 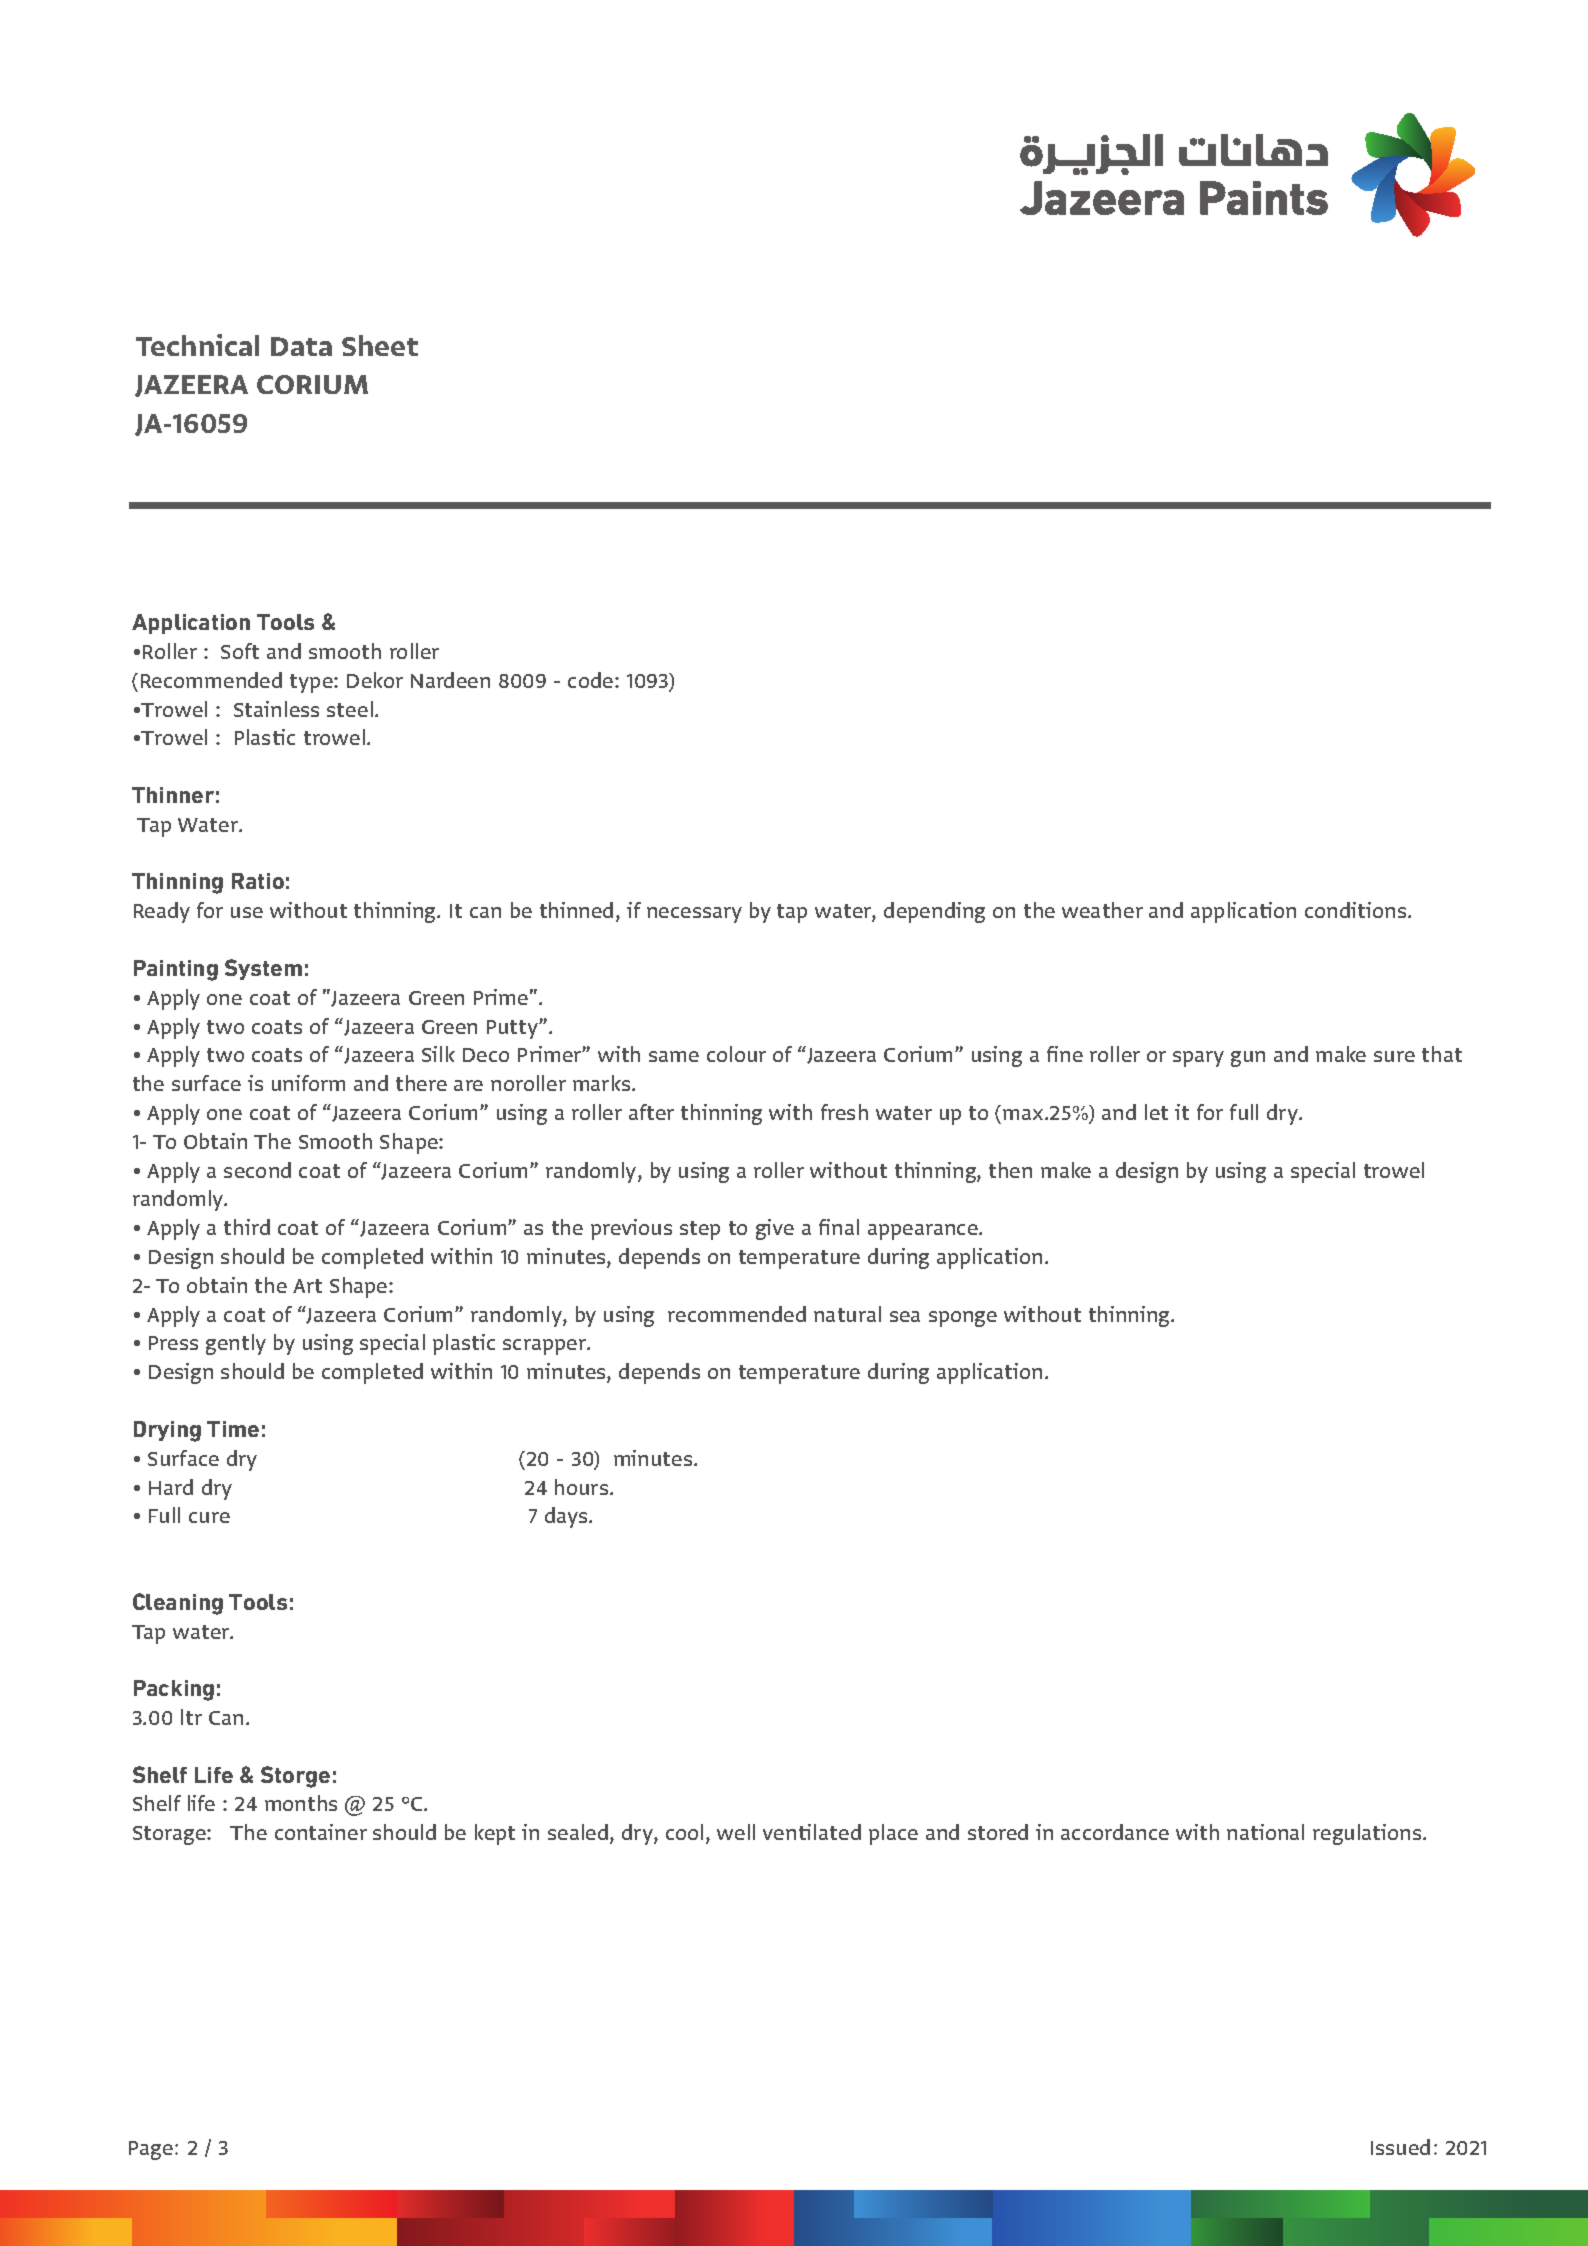 I want to click on conditions, so click(x=1357, y=910).
